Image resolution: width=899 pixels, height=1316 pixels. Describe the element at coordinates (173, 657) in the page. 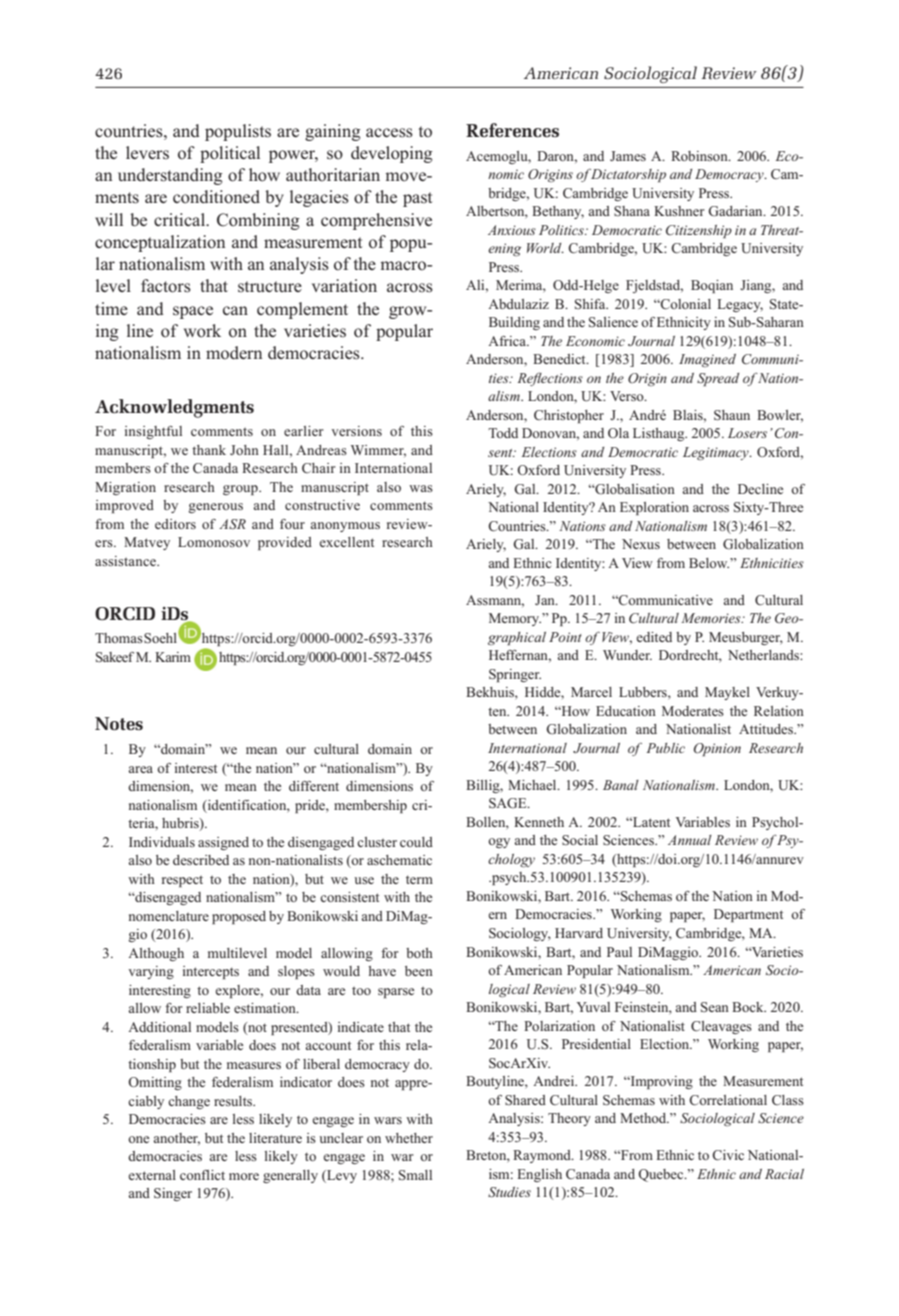

I see `Karim` at that location.
